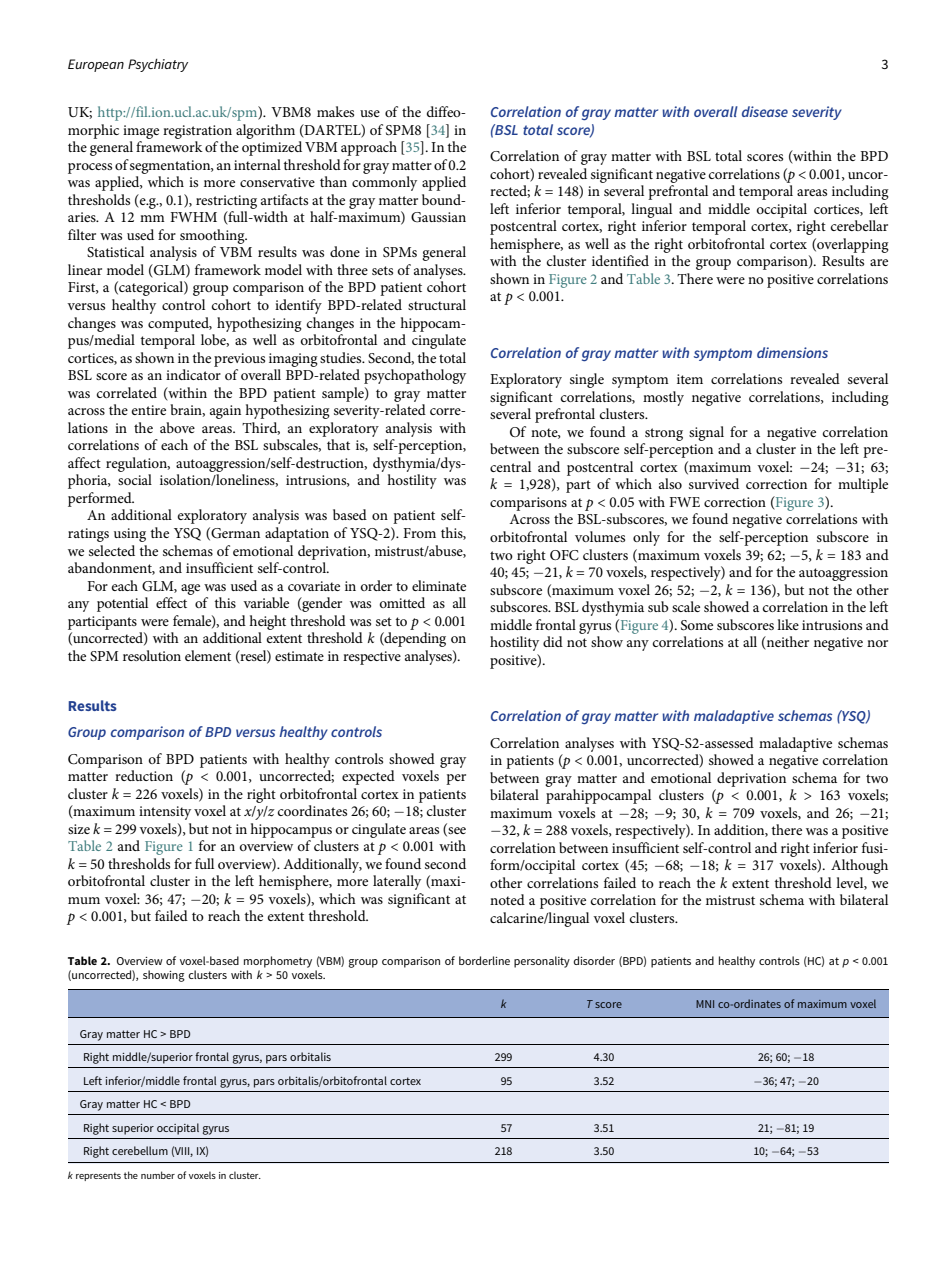 Image resolution: width=952 pixels, height=1270 pixels. I want to click on expected, so click(368, 777).
